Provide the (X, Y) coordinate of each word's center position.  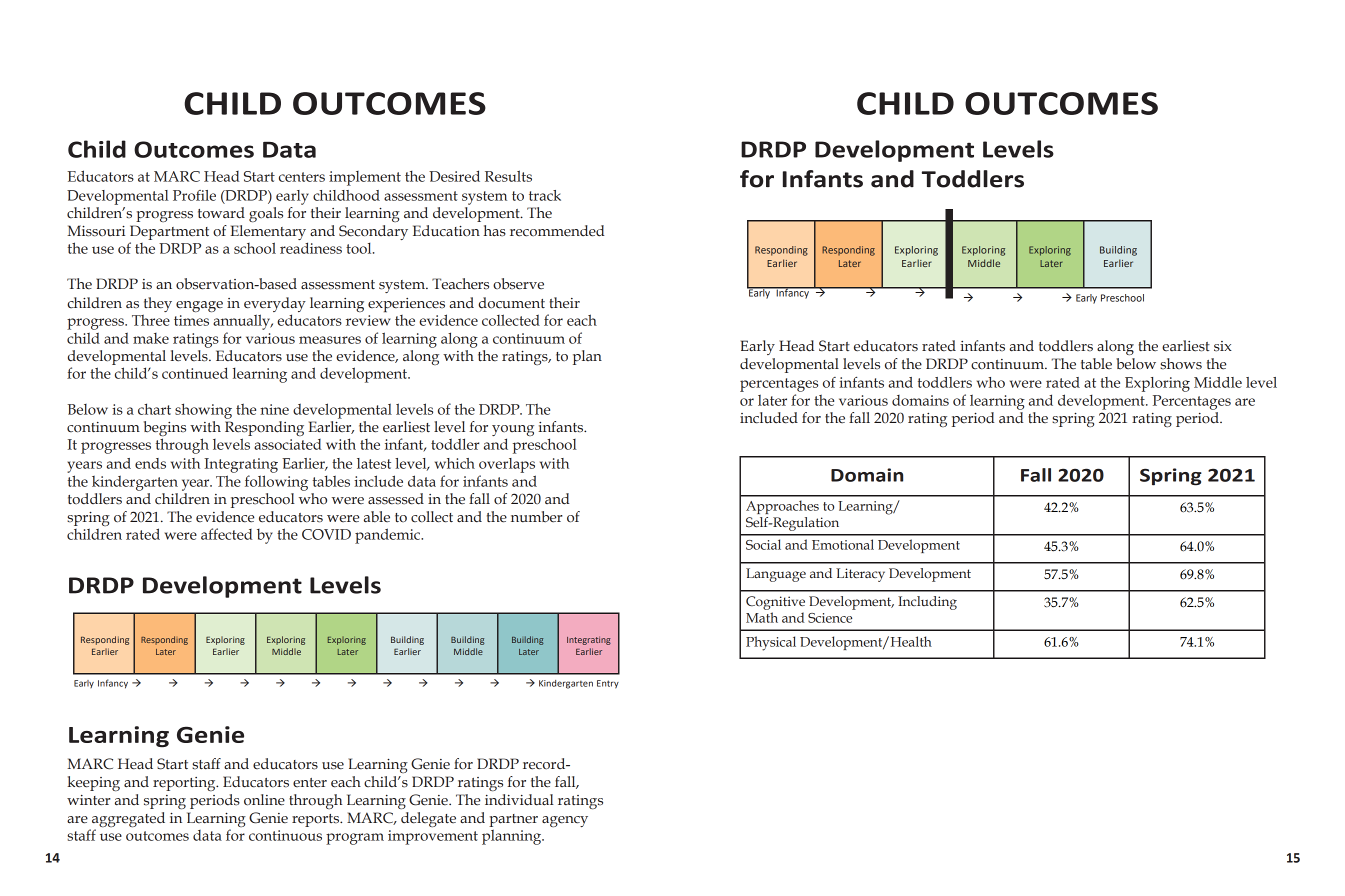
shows (1181, 364)
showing (203, 411)
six (1223, 346)
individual (519, 800)
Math (762, 617)
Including (927, 603)
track (545, 195)
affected (226, 534)
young (513, 432)
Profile (194, 195)
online (264, 800)
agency (565, 821)
